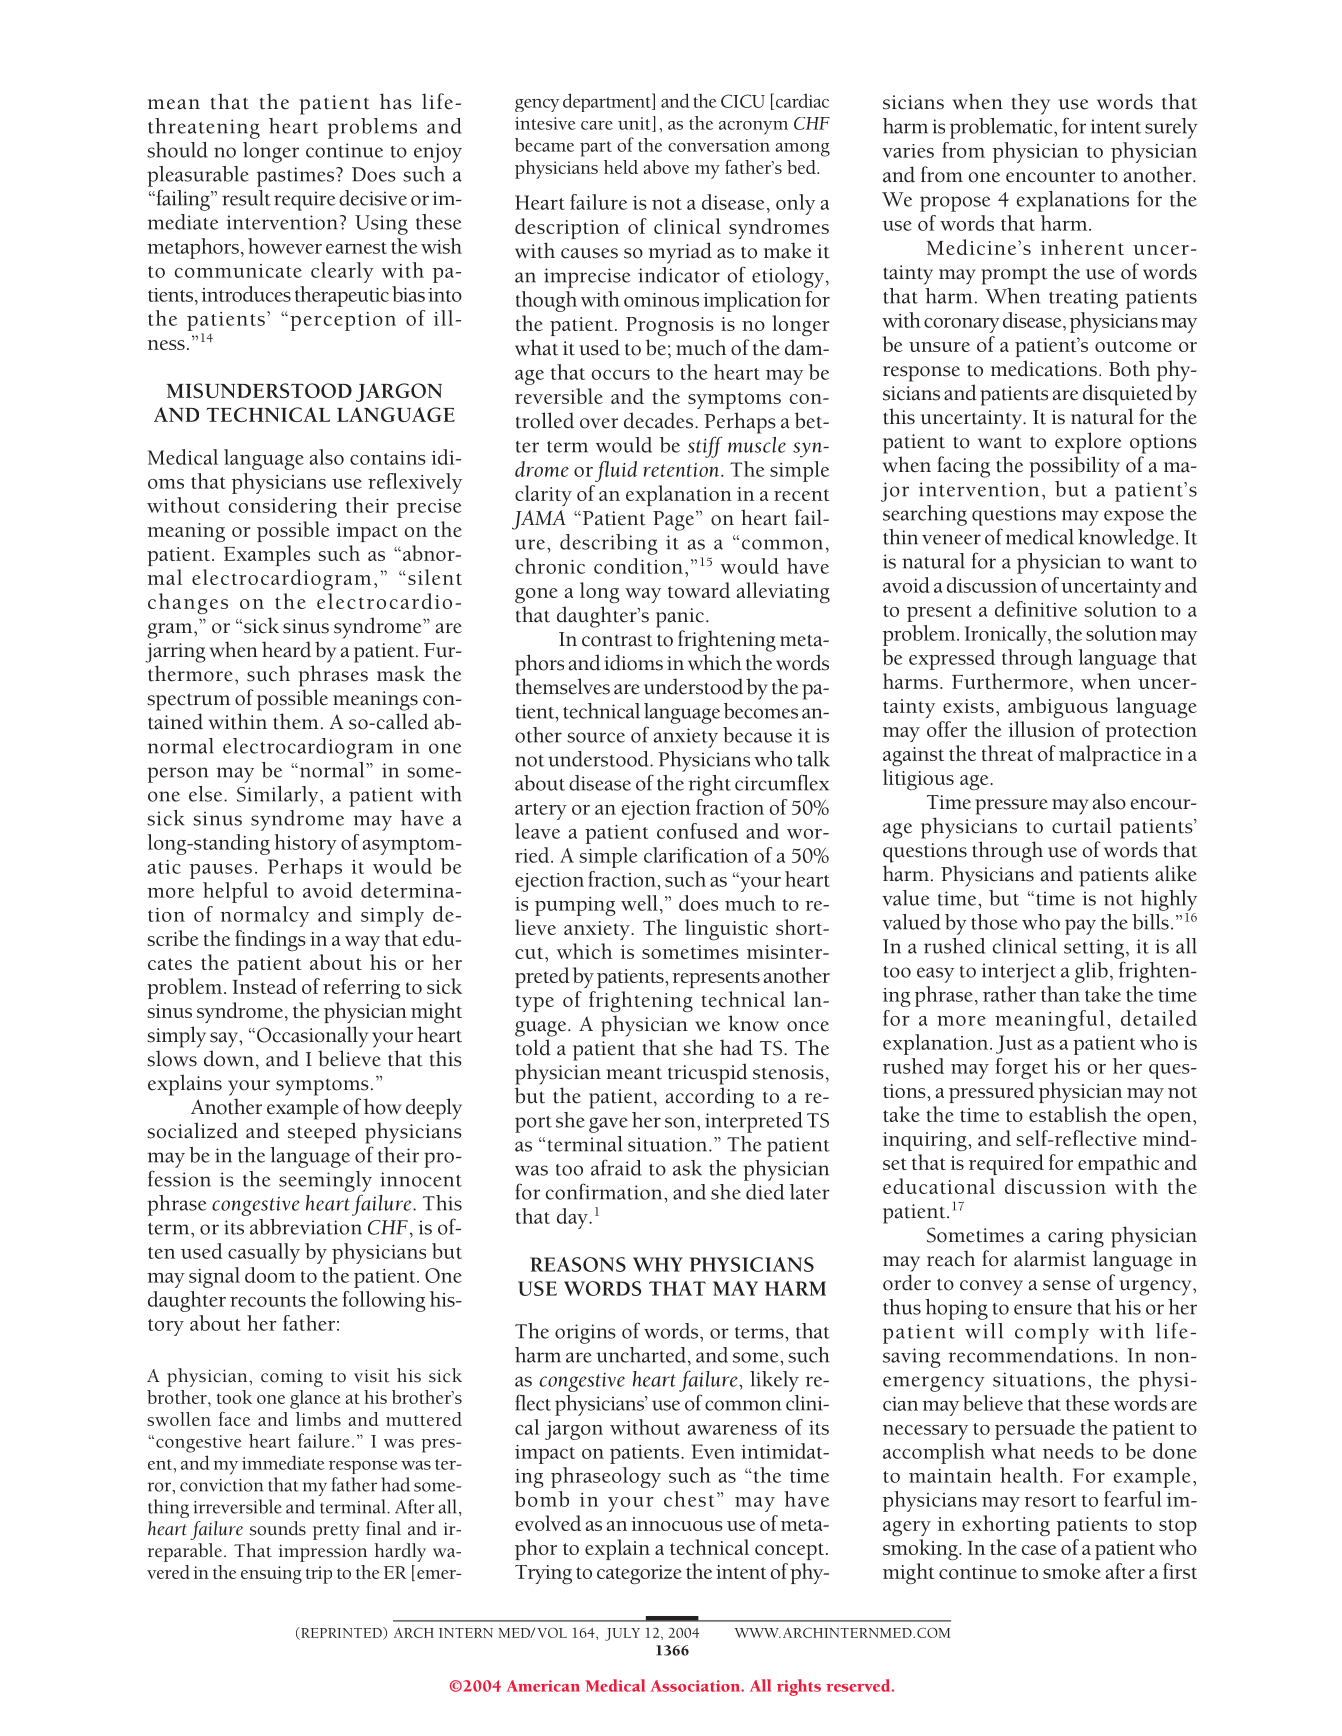 This page has width=1342, height=1736. Describe the element at coordinates (622, 1634) in the page. I see `JULY` at that location.
